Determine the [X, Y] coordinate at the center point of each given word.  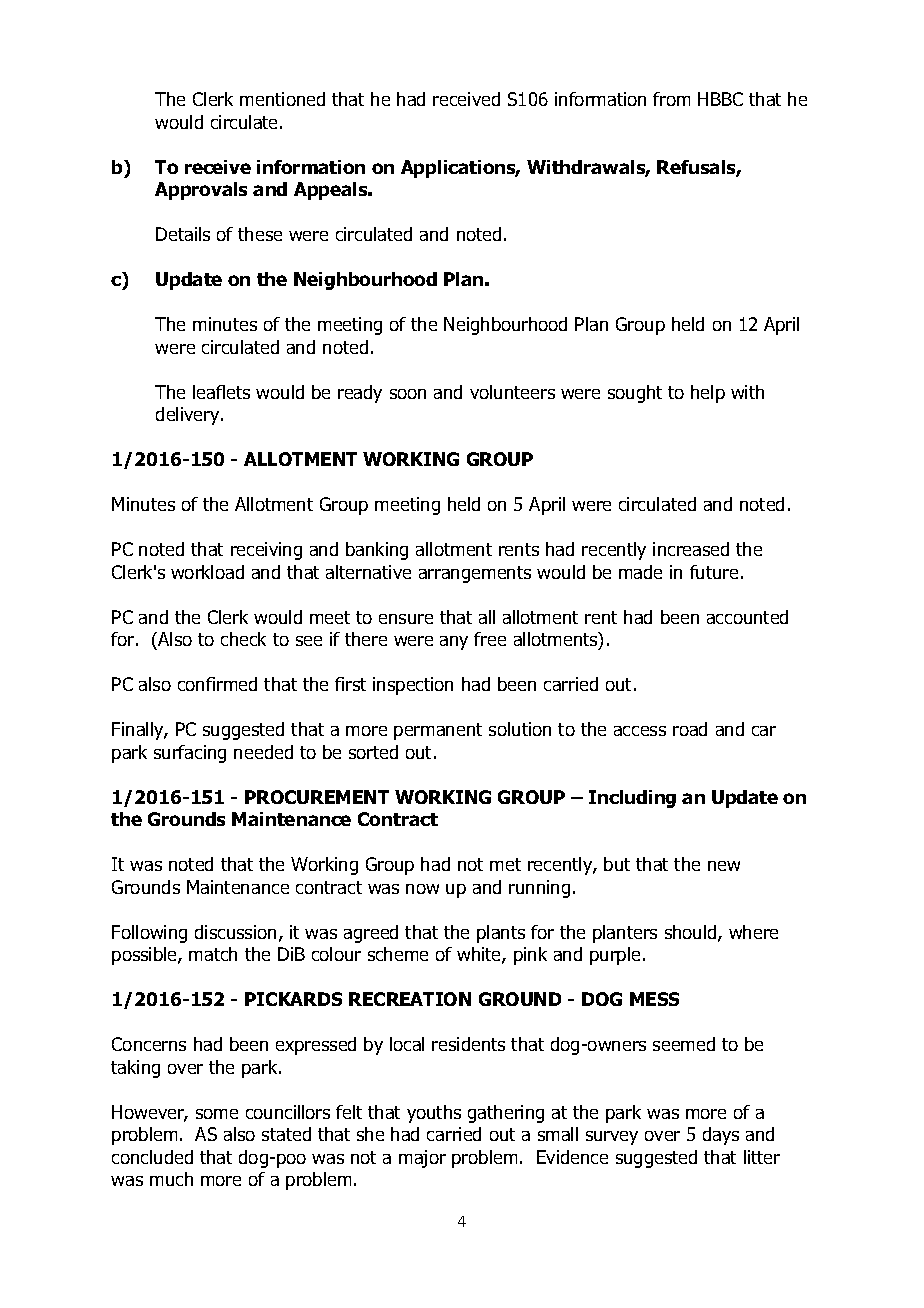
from [671, 99]
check [243, 639]
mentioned [282, 99]
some [217, 1114]
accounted [747, 617]
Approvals [201, 191]
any [454, 643]
